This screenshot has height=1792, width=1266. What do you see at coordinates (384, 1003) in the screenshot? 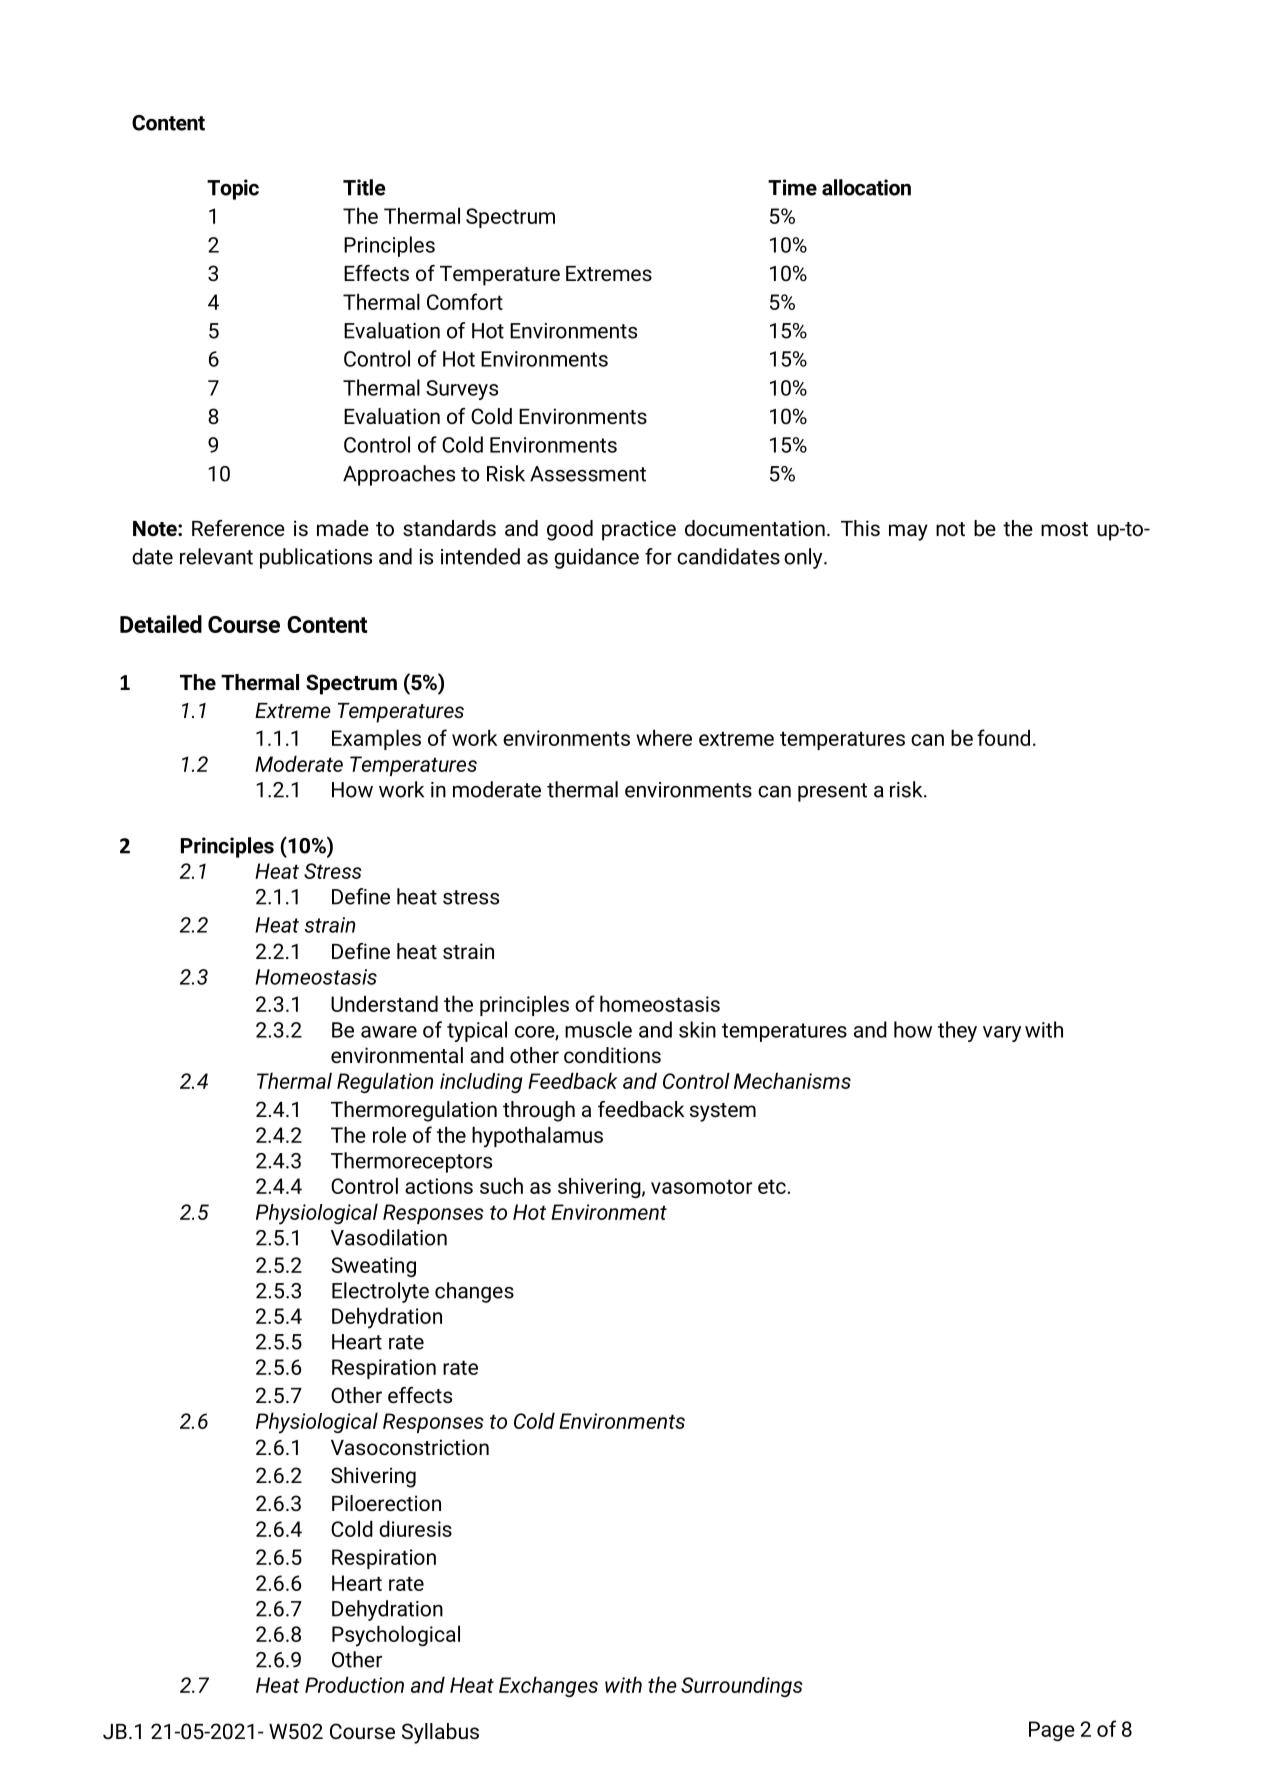
I see `Understand` at bounding box center [384, 1003].
